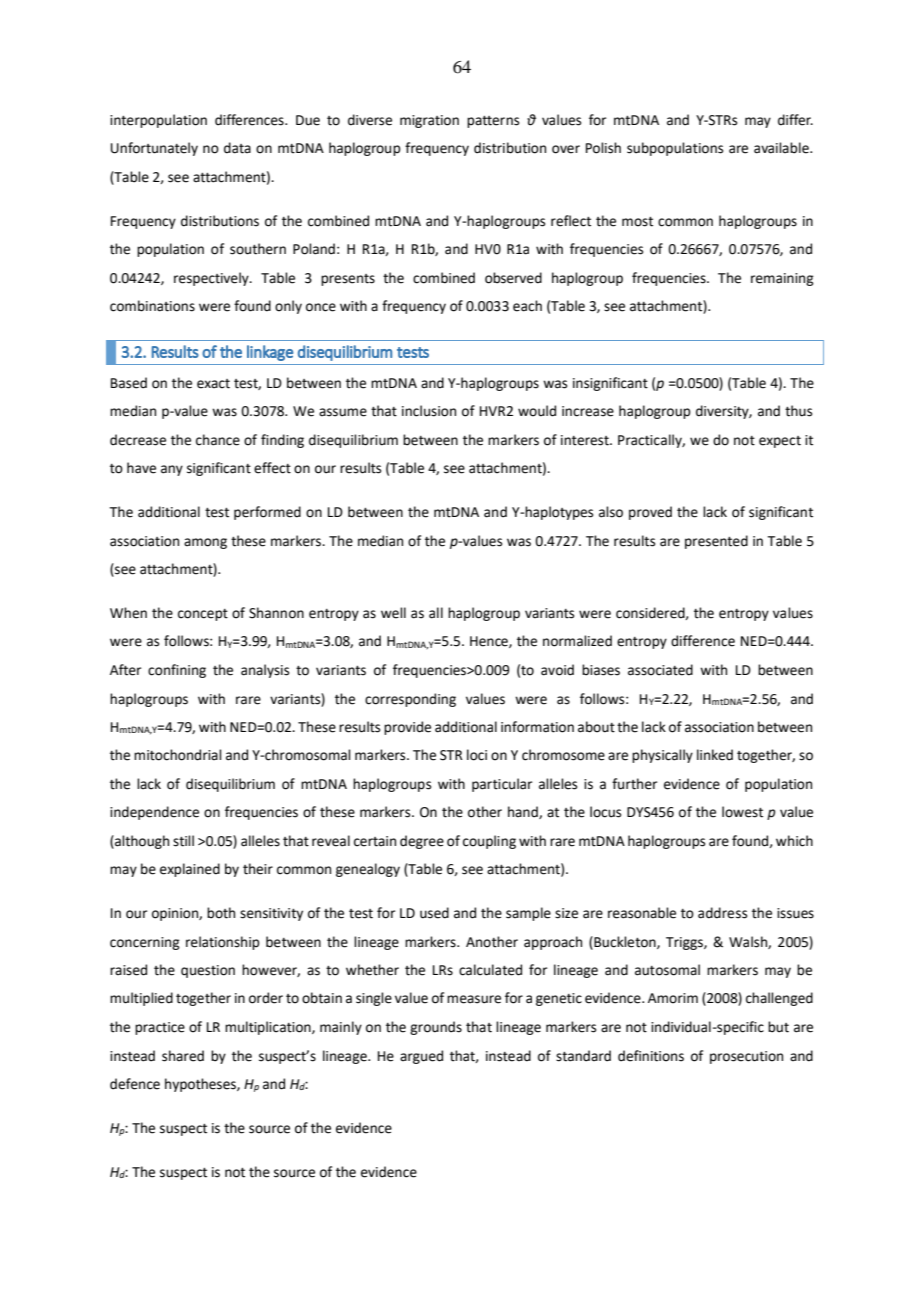  I want to click on argued, so click(421, 1057).
